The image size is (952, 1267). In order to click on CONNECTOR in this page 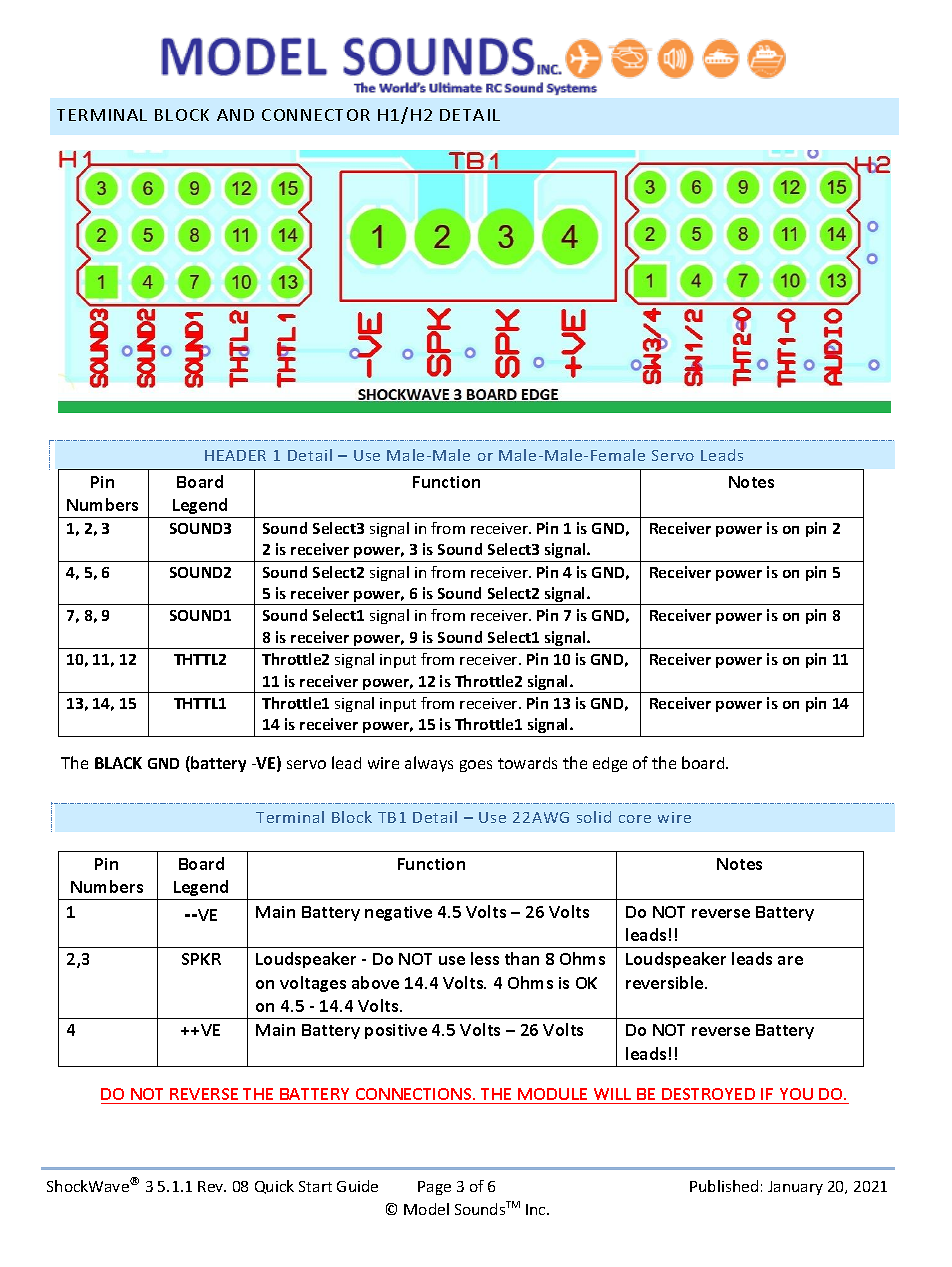, I will do `click(316, 115)`.
